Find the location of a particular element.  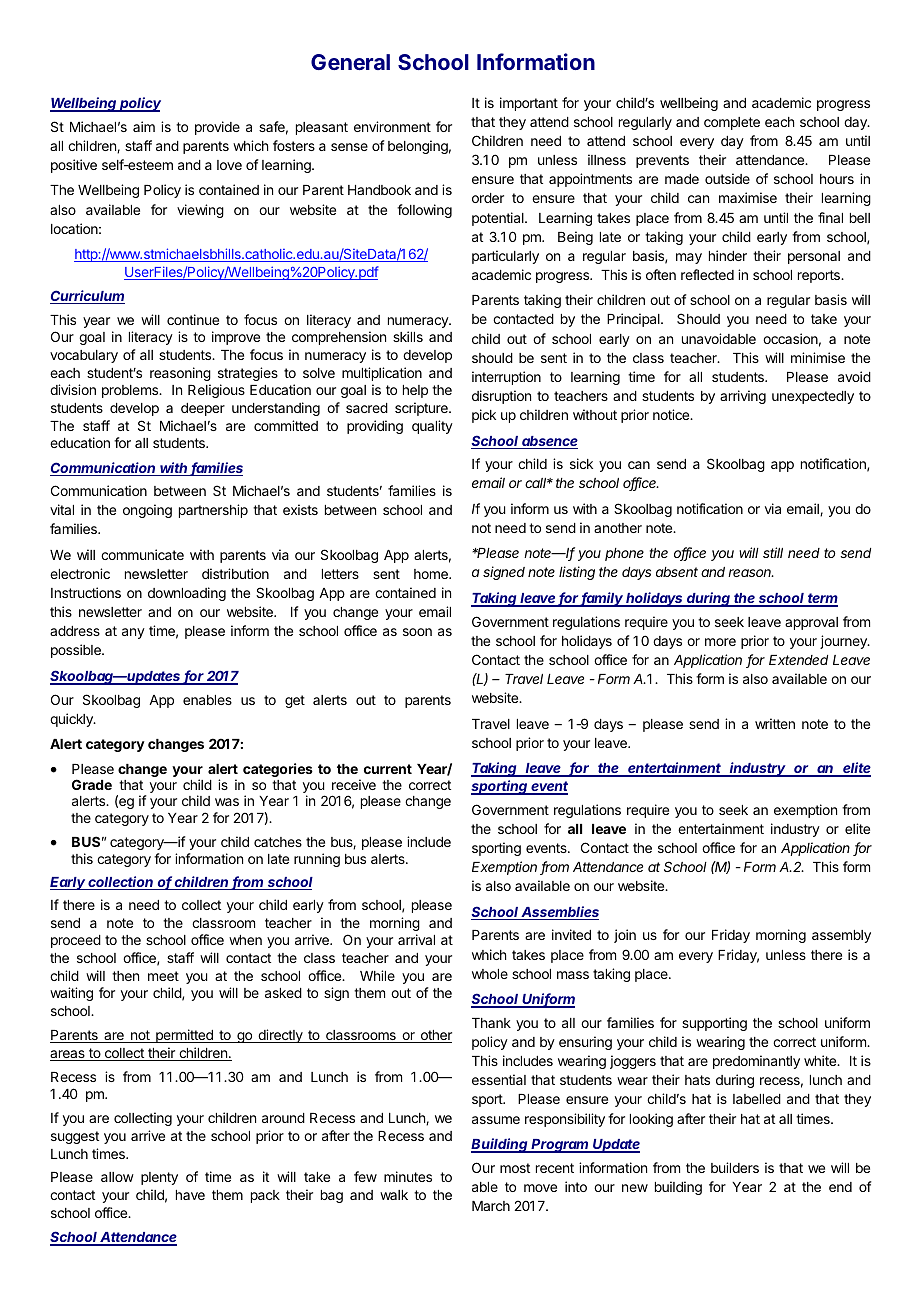

complete is located at coordinates (732, 123).
